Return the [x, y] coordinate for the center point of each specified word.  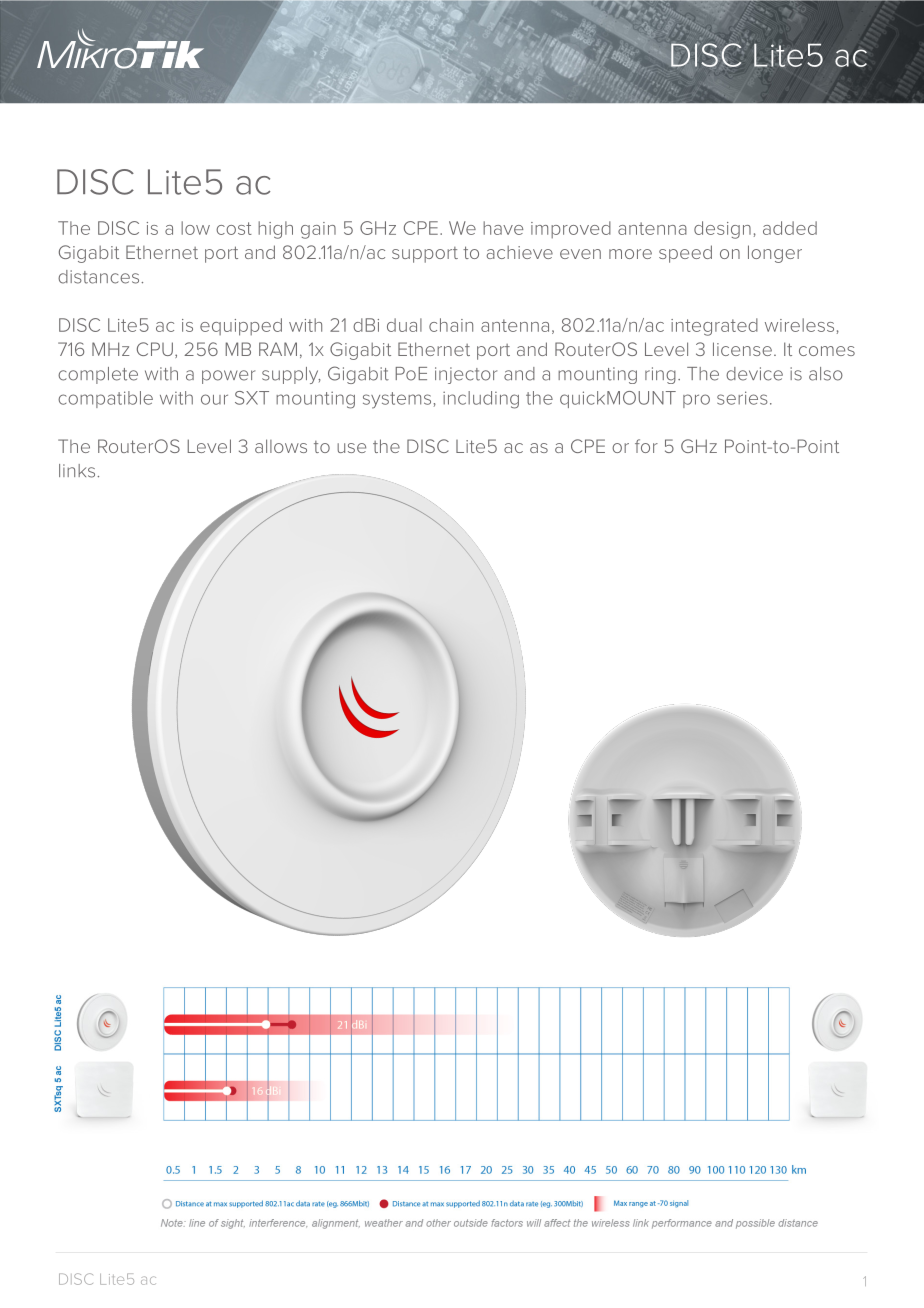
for [646, 446]
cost [234, 228]
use [351, 448]
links [78, 471]
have [503, 228]
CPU [155, 349]
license [742, 349]
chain [451, 325]
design [722, 230]
